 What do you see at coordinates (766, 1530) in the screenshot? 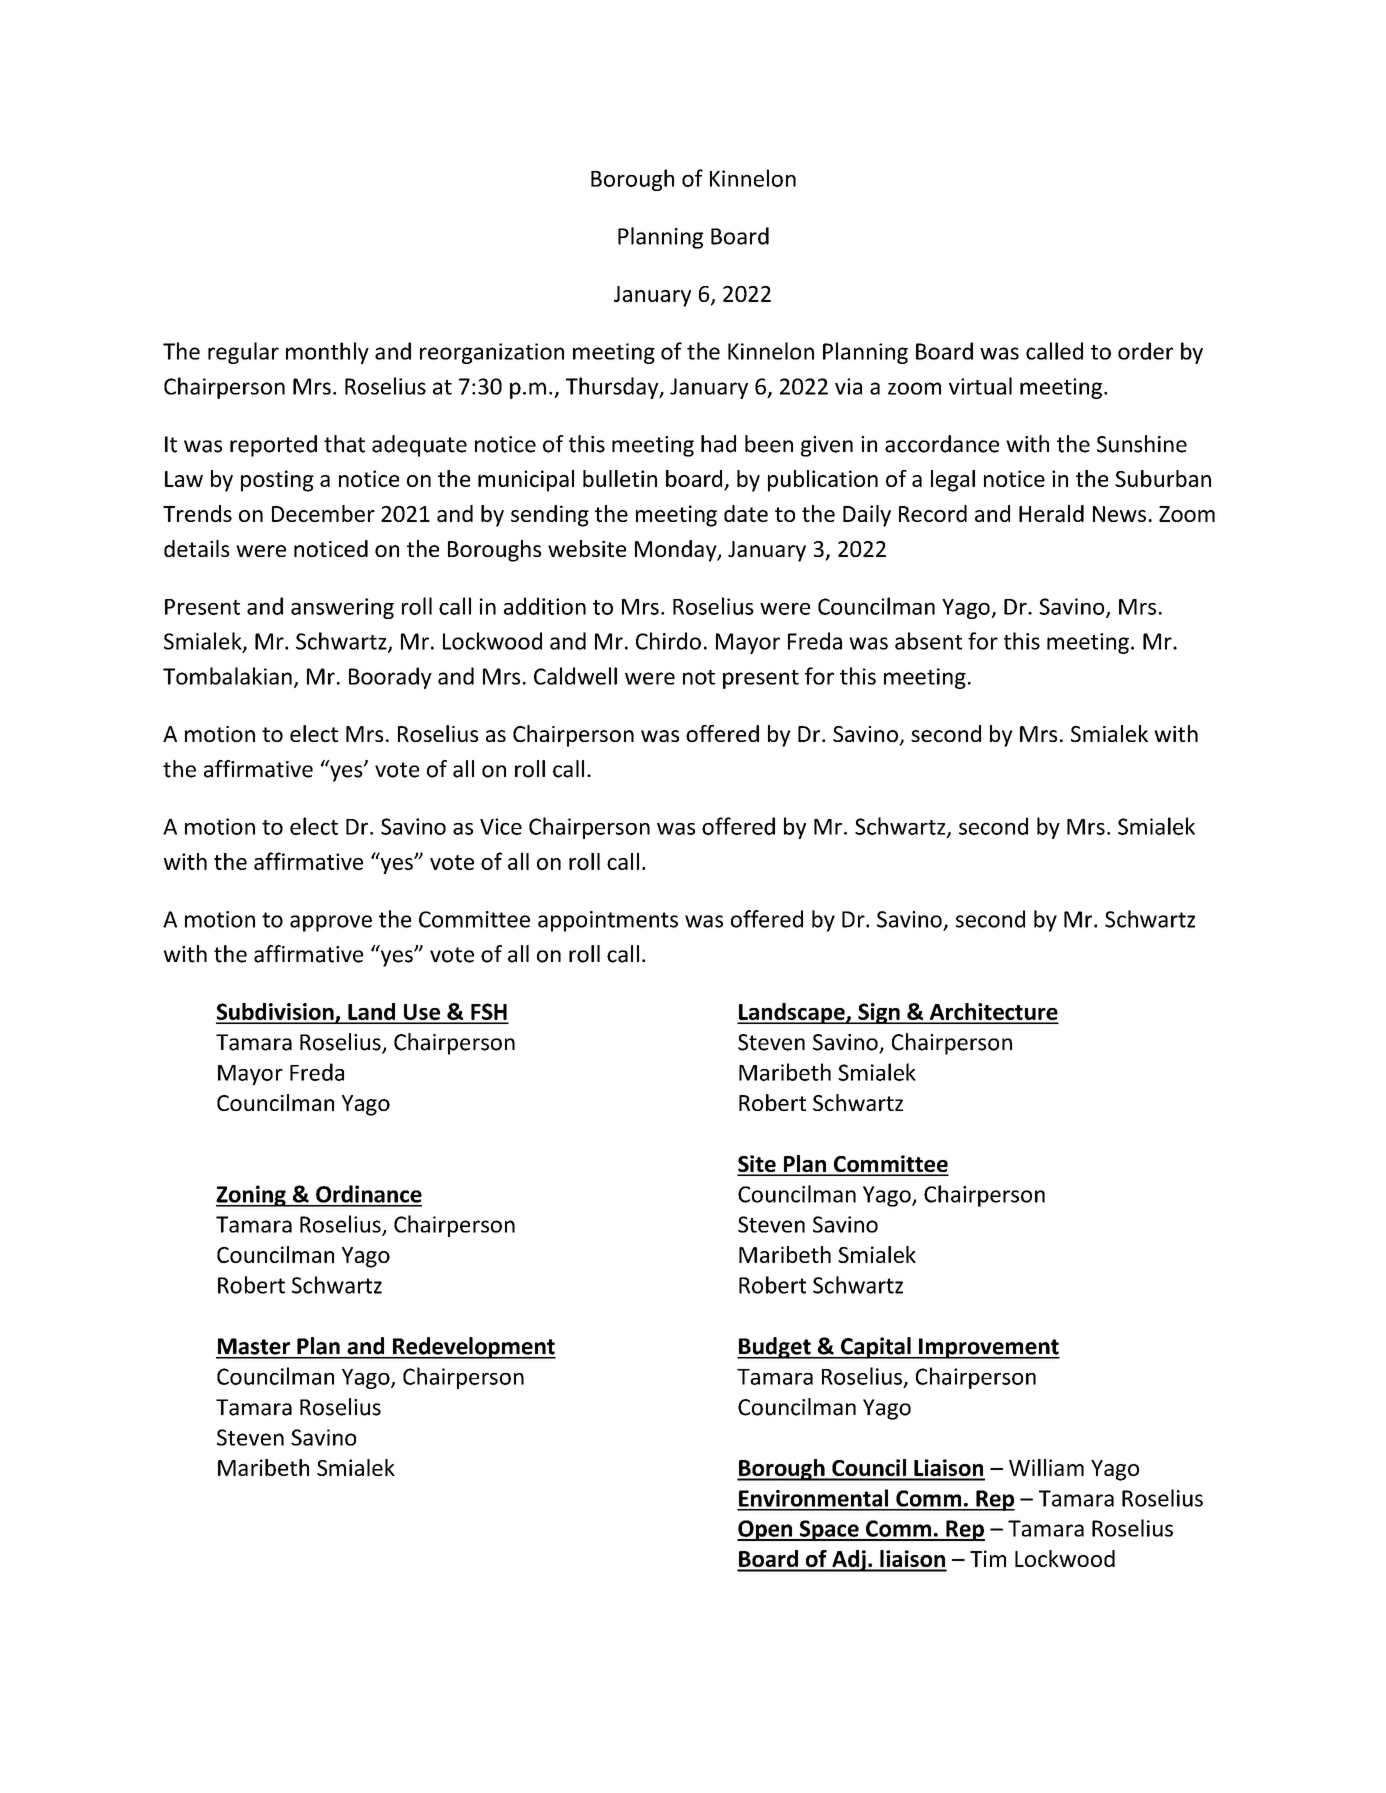
I see `Open` at bounding box center [766, 1530].
